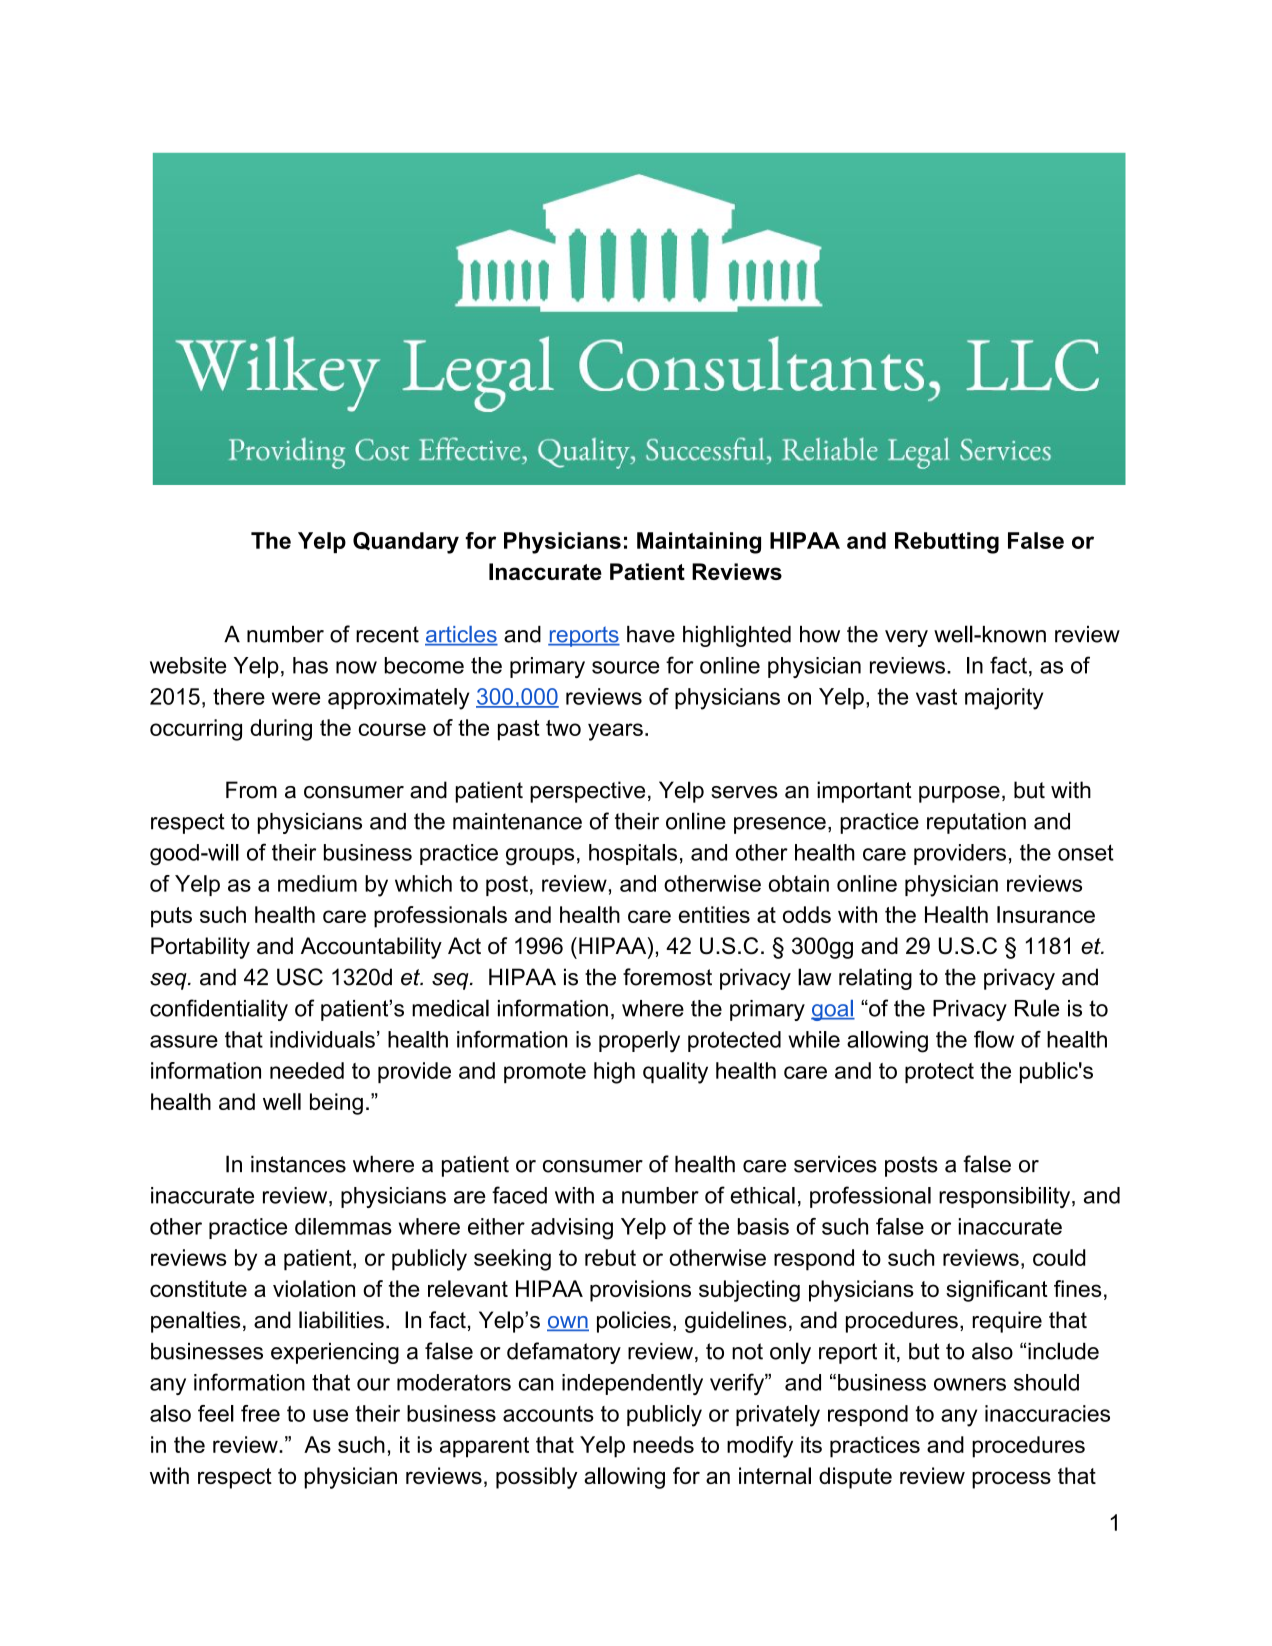 This document has height=1646, width=1272. Describe the element at coordinates (260, 1413) in the document. I see `free` at that location.
